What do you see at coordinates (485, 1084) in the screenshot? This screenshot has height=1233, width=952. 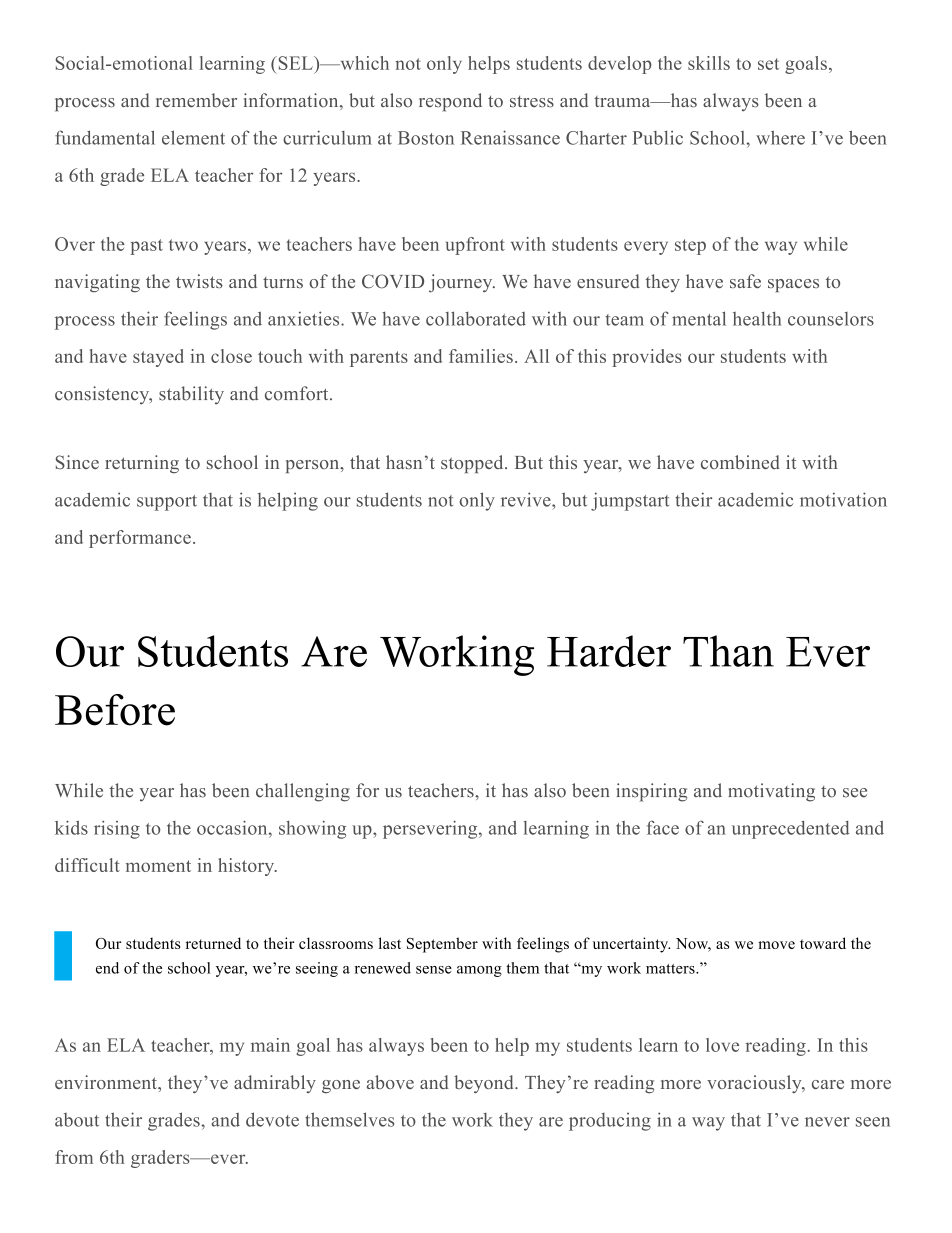 I see `beyond` at bounding box center [485, 1084].
